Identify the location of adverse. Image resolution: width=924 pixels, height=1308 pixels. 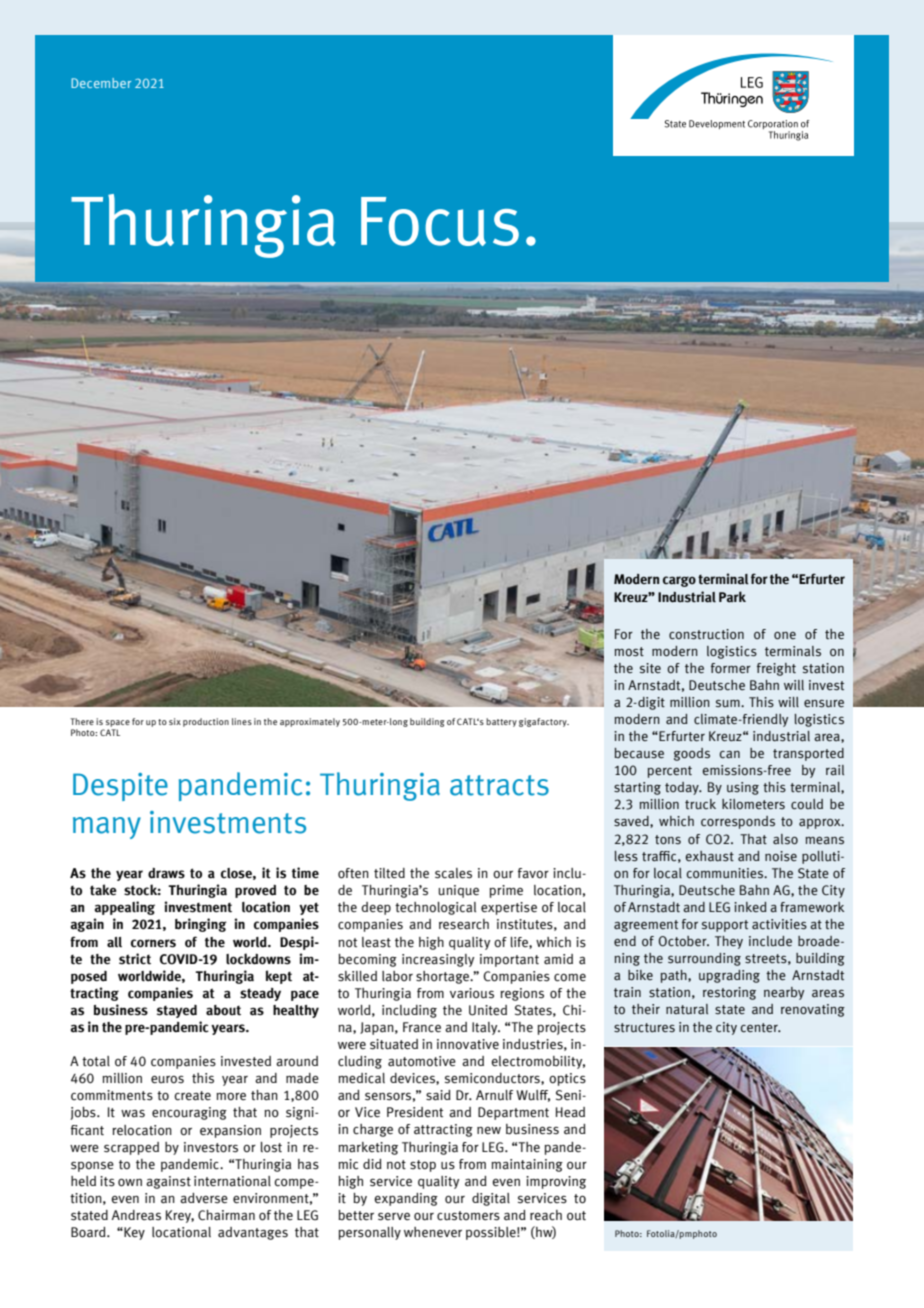
(204, 1198).
